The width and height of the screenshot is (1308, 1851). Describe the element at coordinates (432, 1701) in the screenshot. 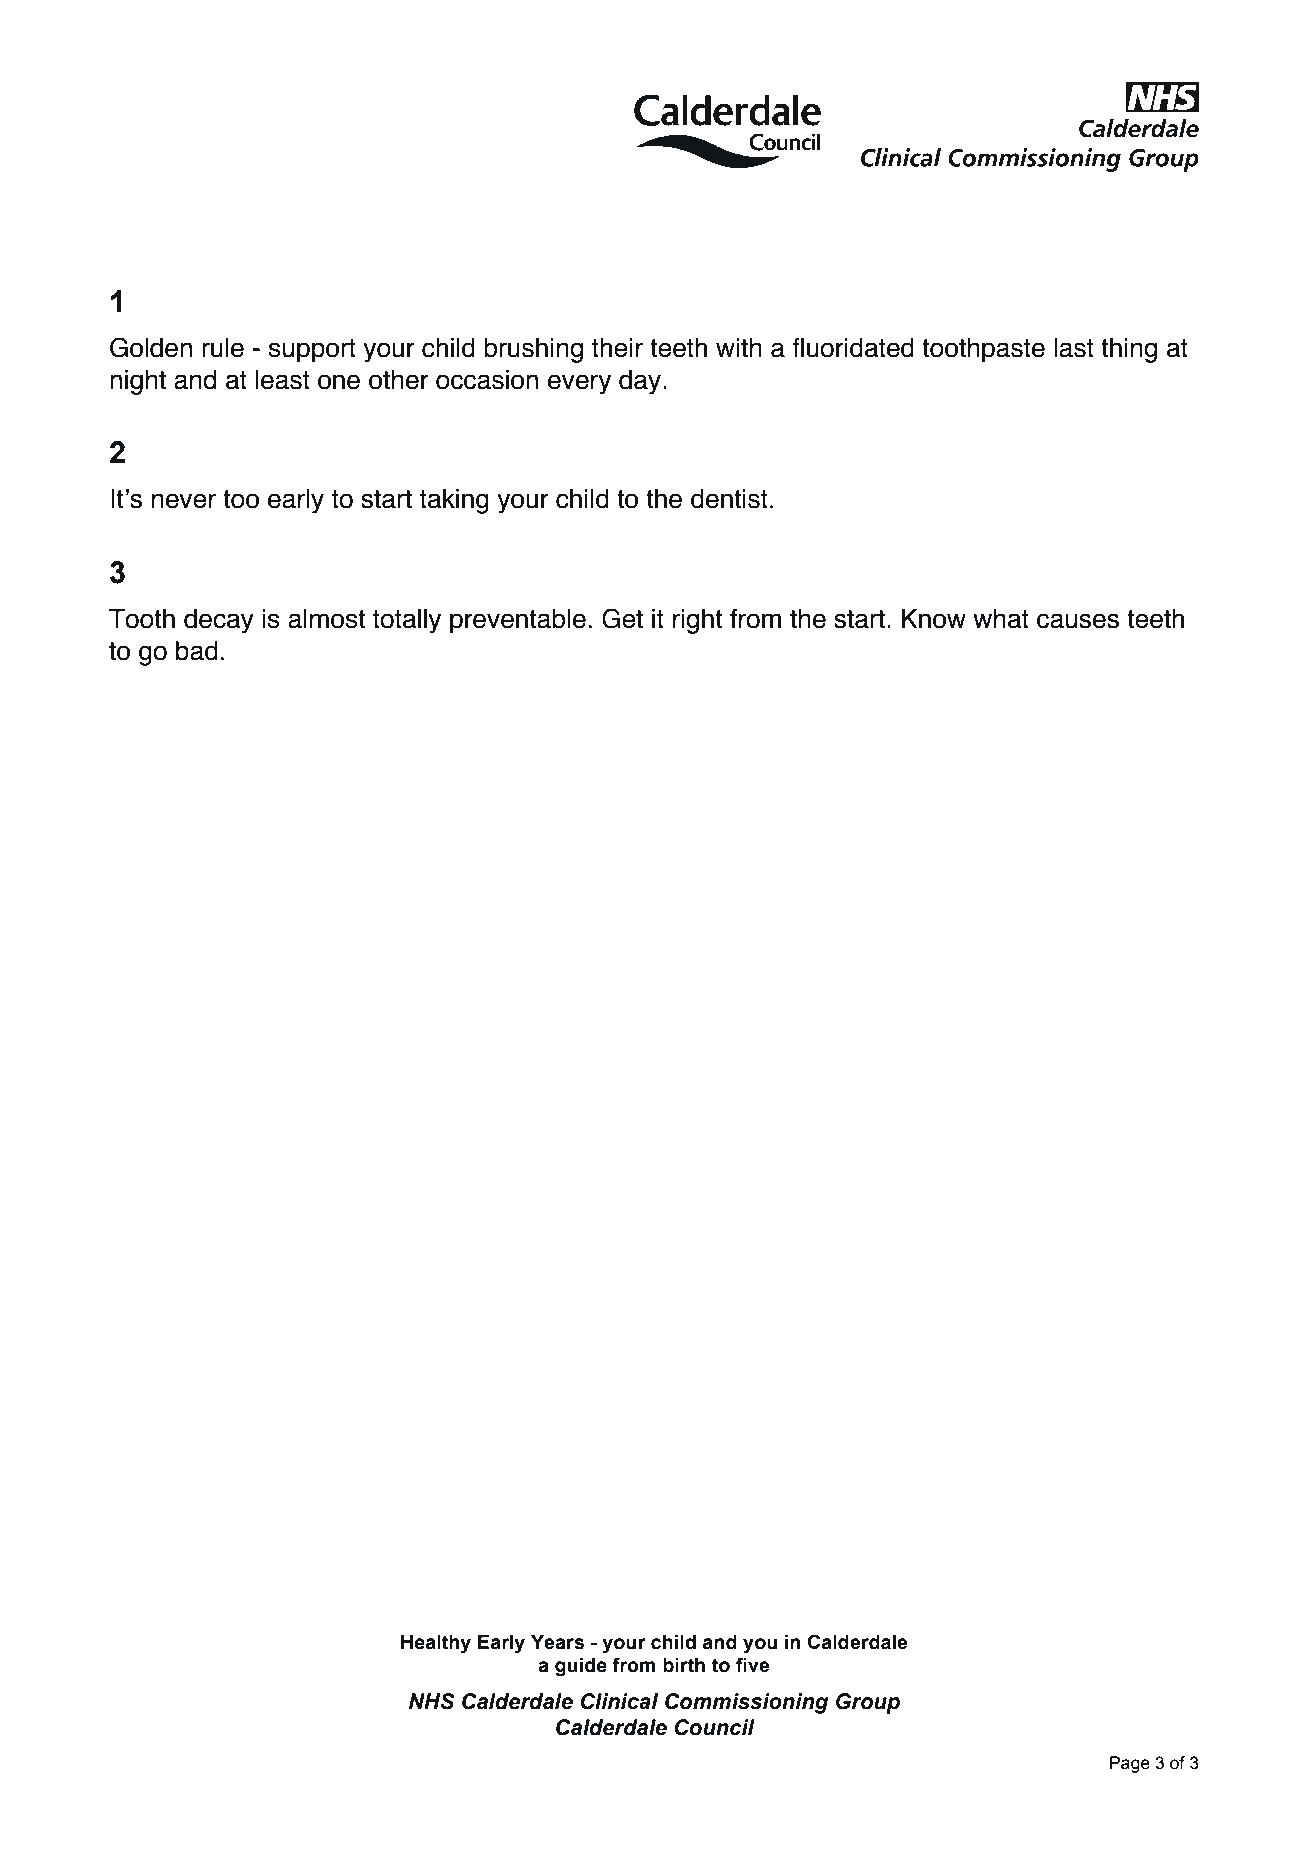

I see `NHS` at that location.
